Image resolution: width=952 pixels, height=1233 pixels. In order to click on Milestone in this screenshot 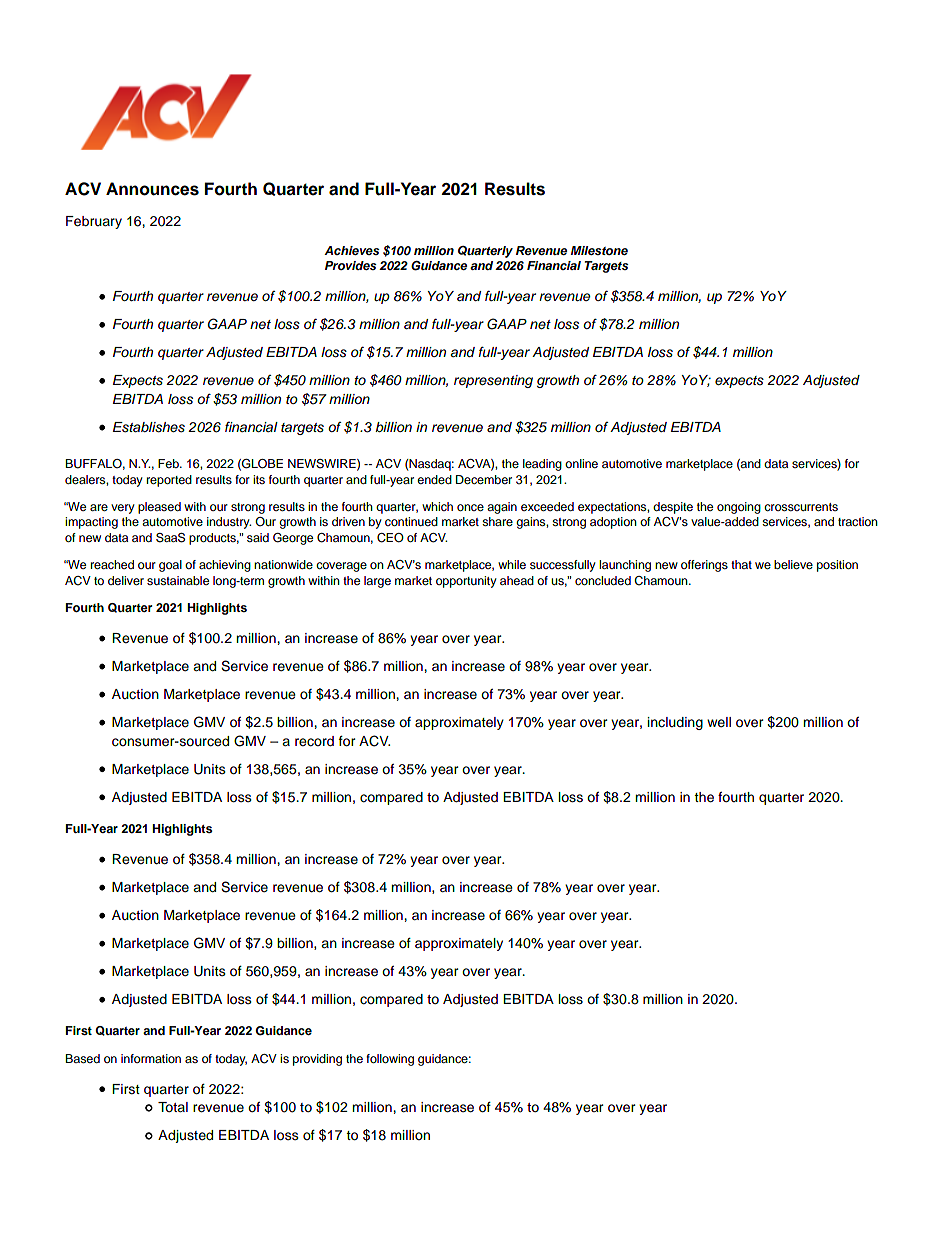, I will do `click(599, 250)`.
